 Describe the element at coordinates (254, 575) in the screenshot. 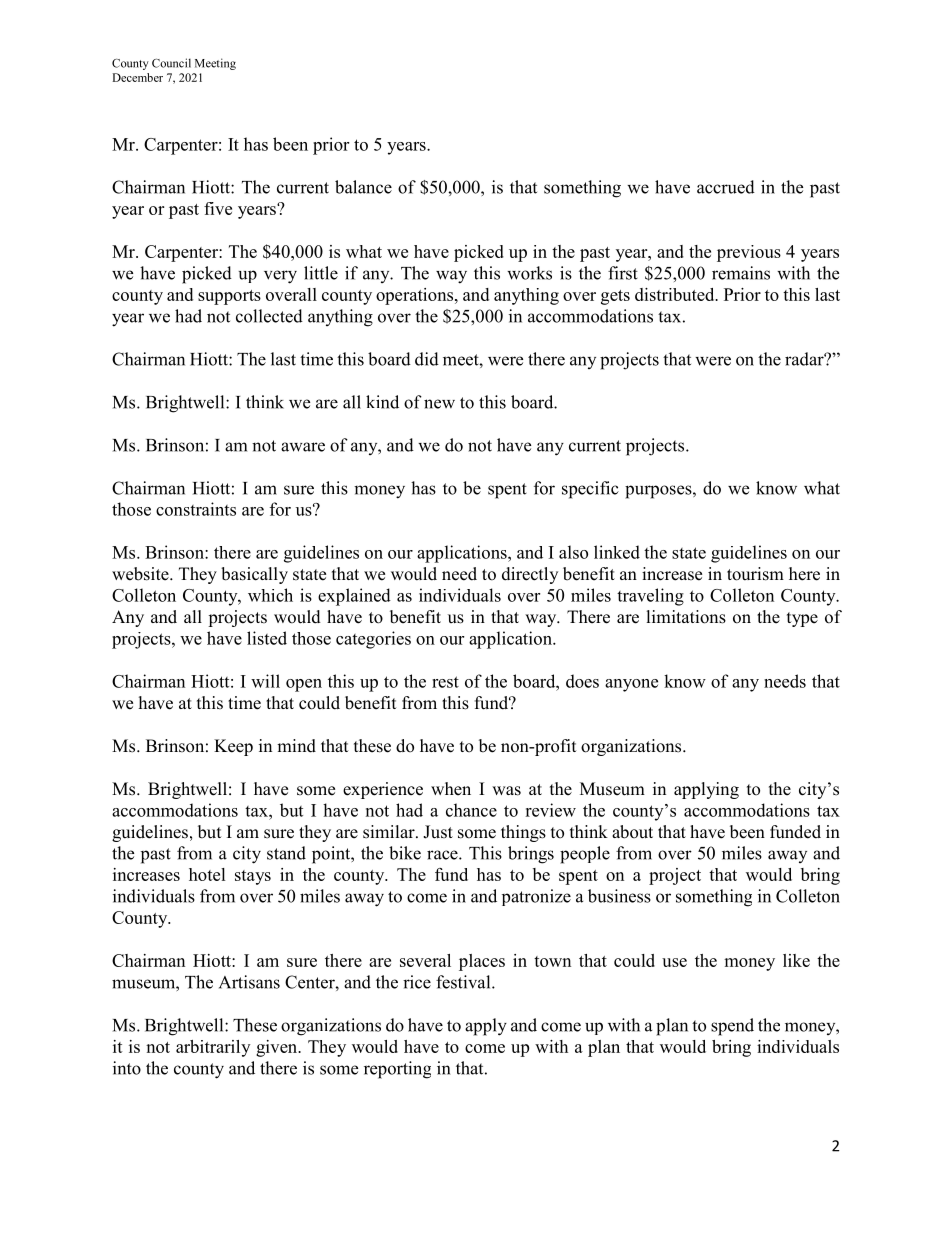

I see `basically` at that location.
